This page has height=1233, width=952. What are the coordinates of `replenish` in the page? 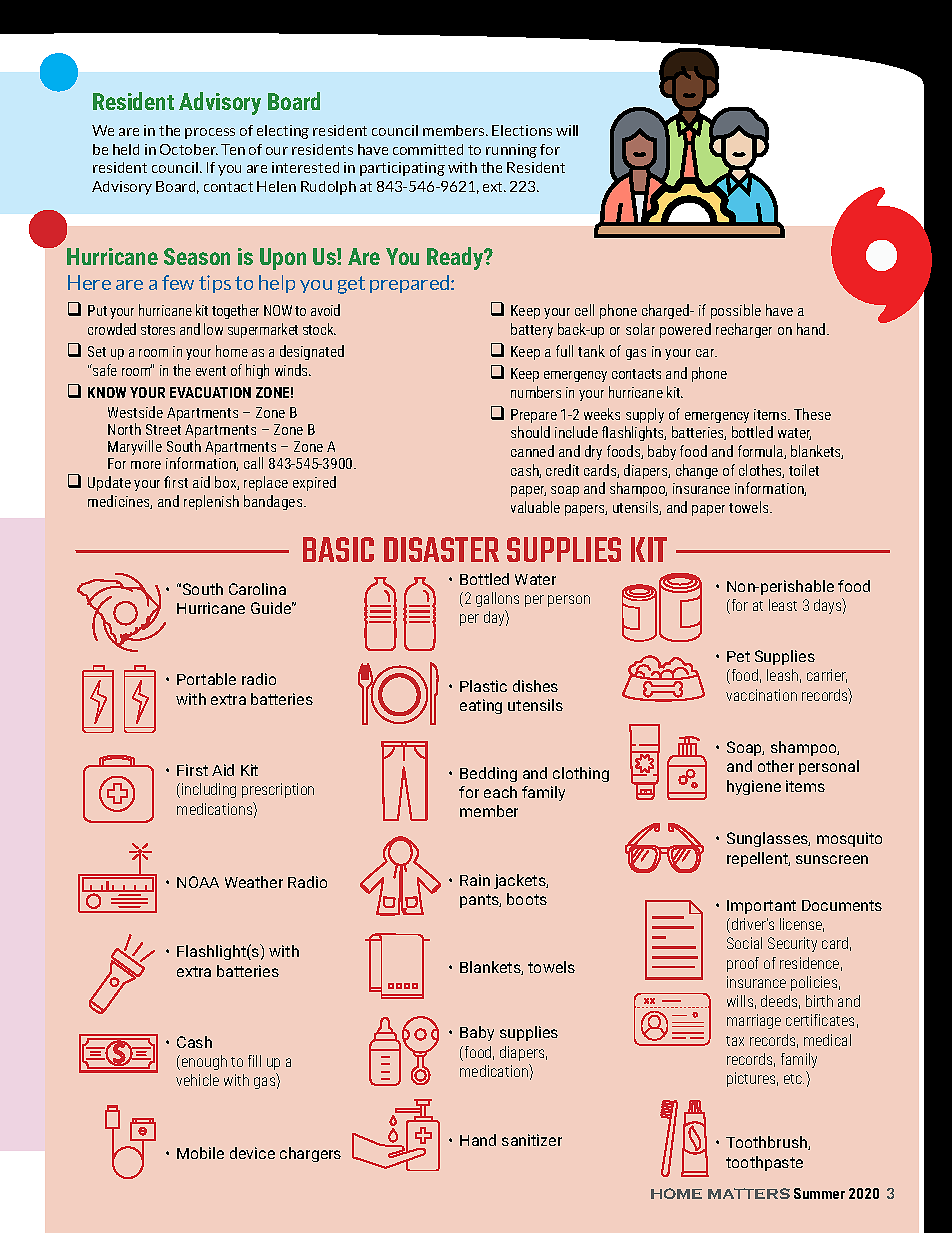 It's located at (211, 502).
